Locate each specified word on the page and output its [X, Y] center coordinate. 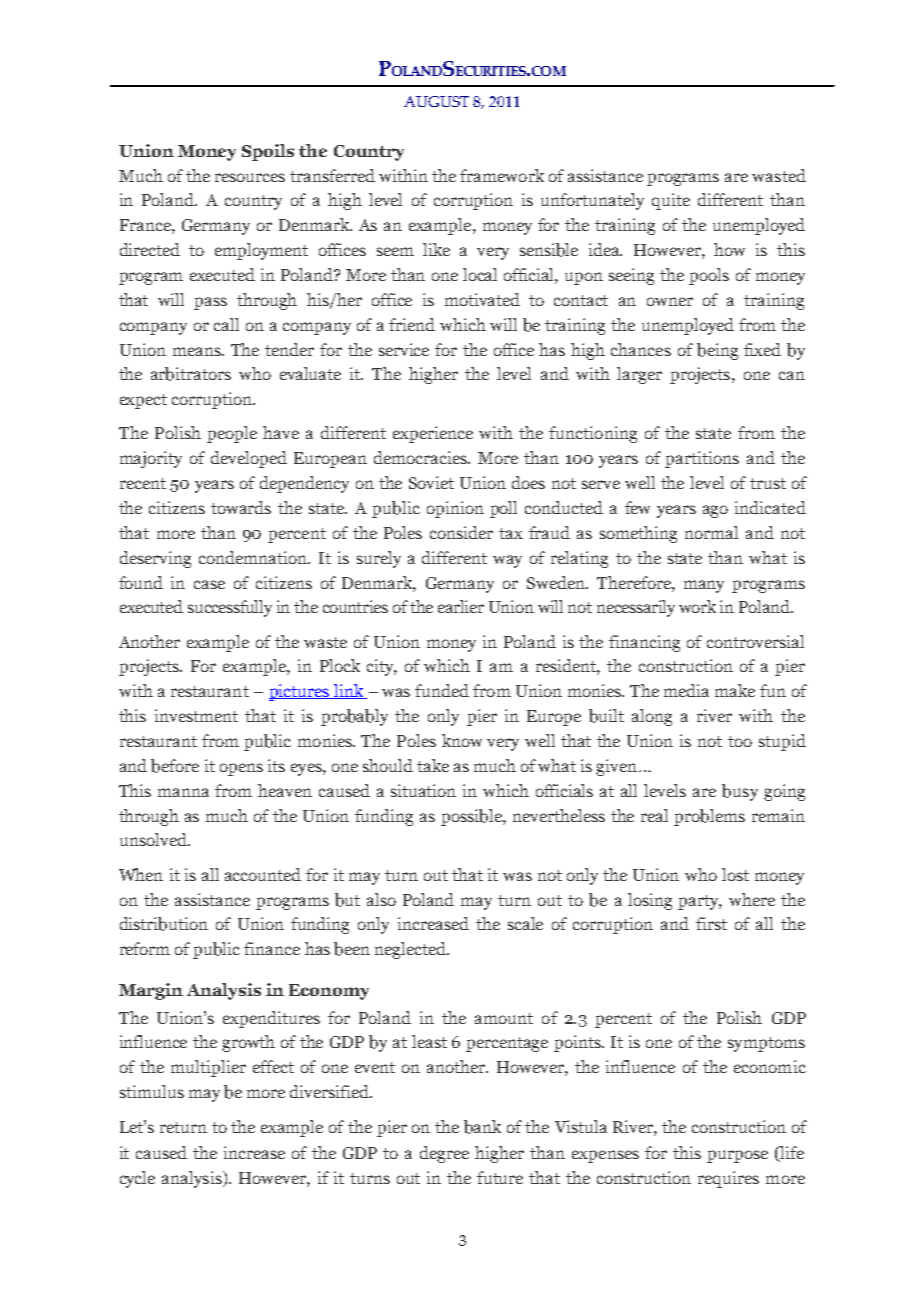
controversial [755, 641]
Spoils [268, 152]
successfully [230, 608]
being [717, 351]
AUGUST [436, 101]
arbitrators [191, 374]
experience [433, 434]
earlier [461, 606]
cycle [137, 1179]
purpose [737, 1156]
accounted [263, 874]
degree [444, 1154]
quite [671, 201]
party [700, 902]
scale [525, 923]
